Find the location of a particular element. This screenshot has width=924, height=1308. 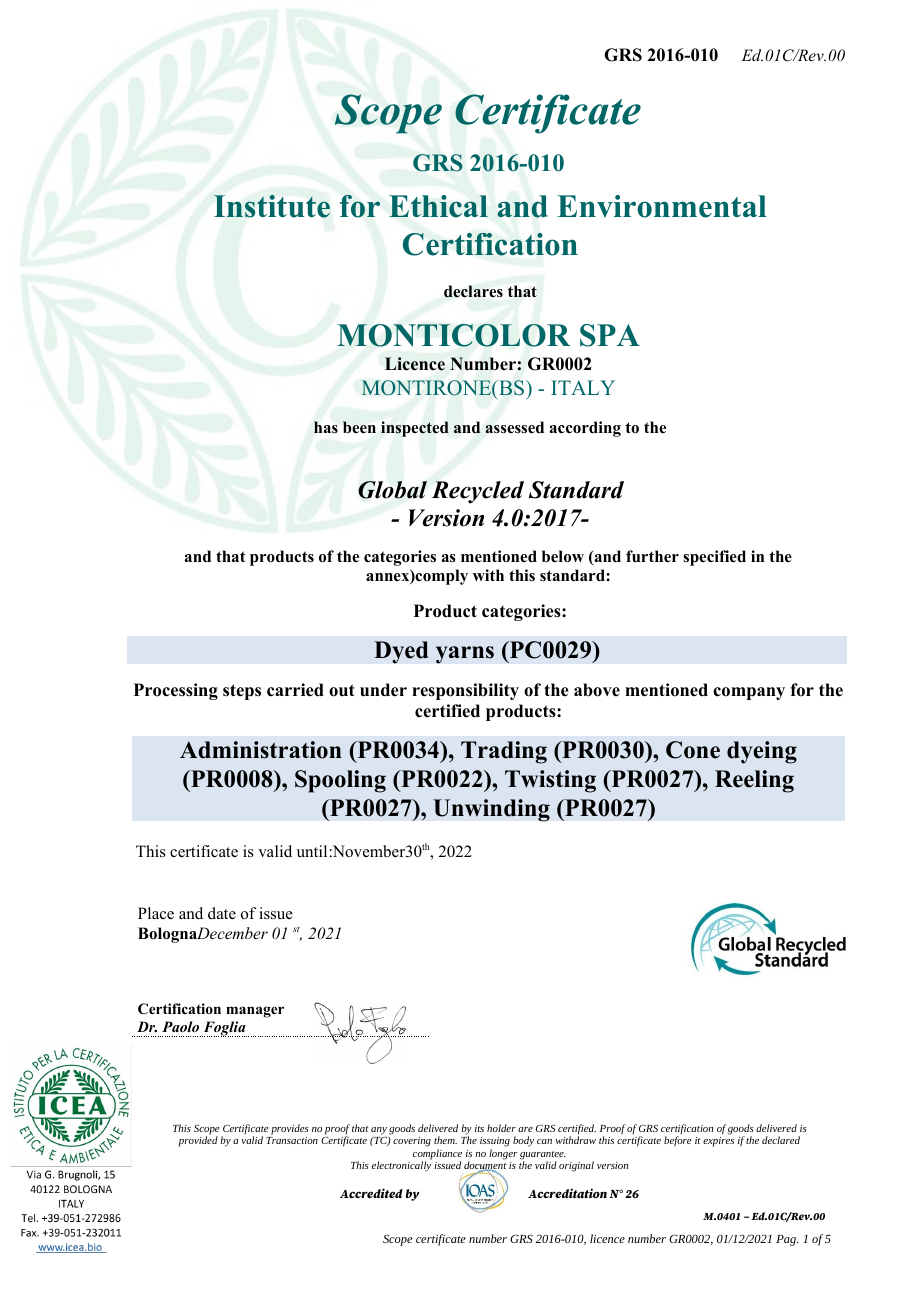

Institute is located at coordinates (272, 206).
